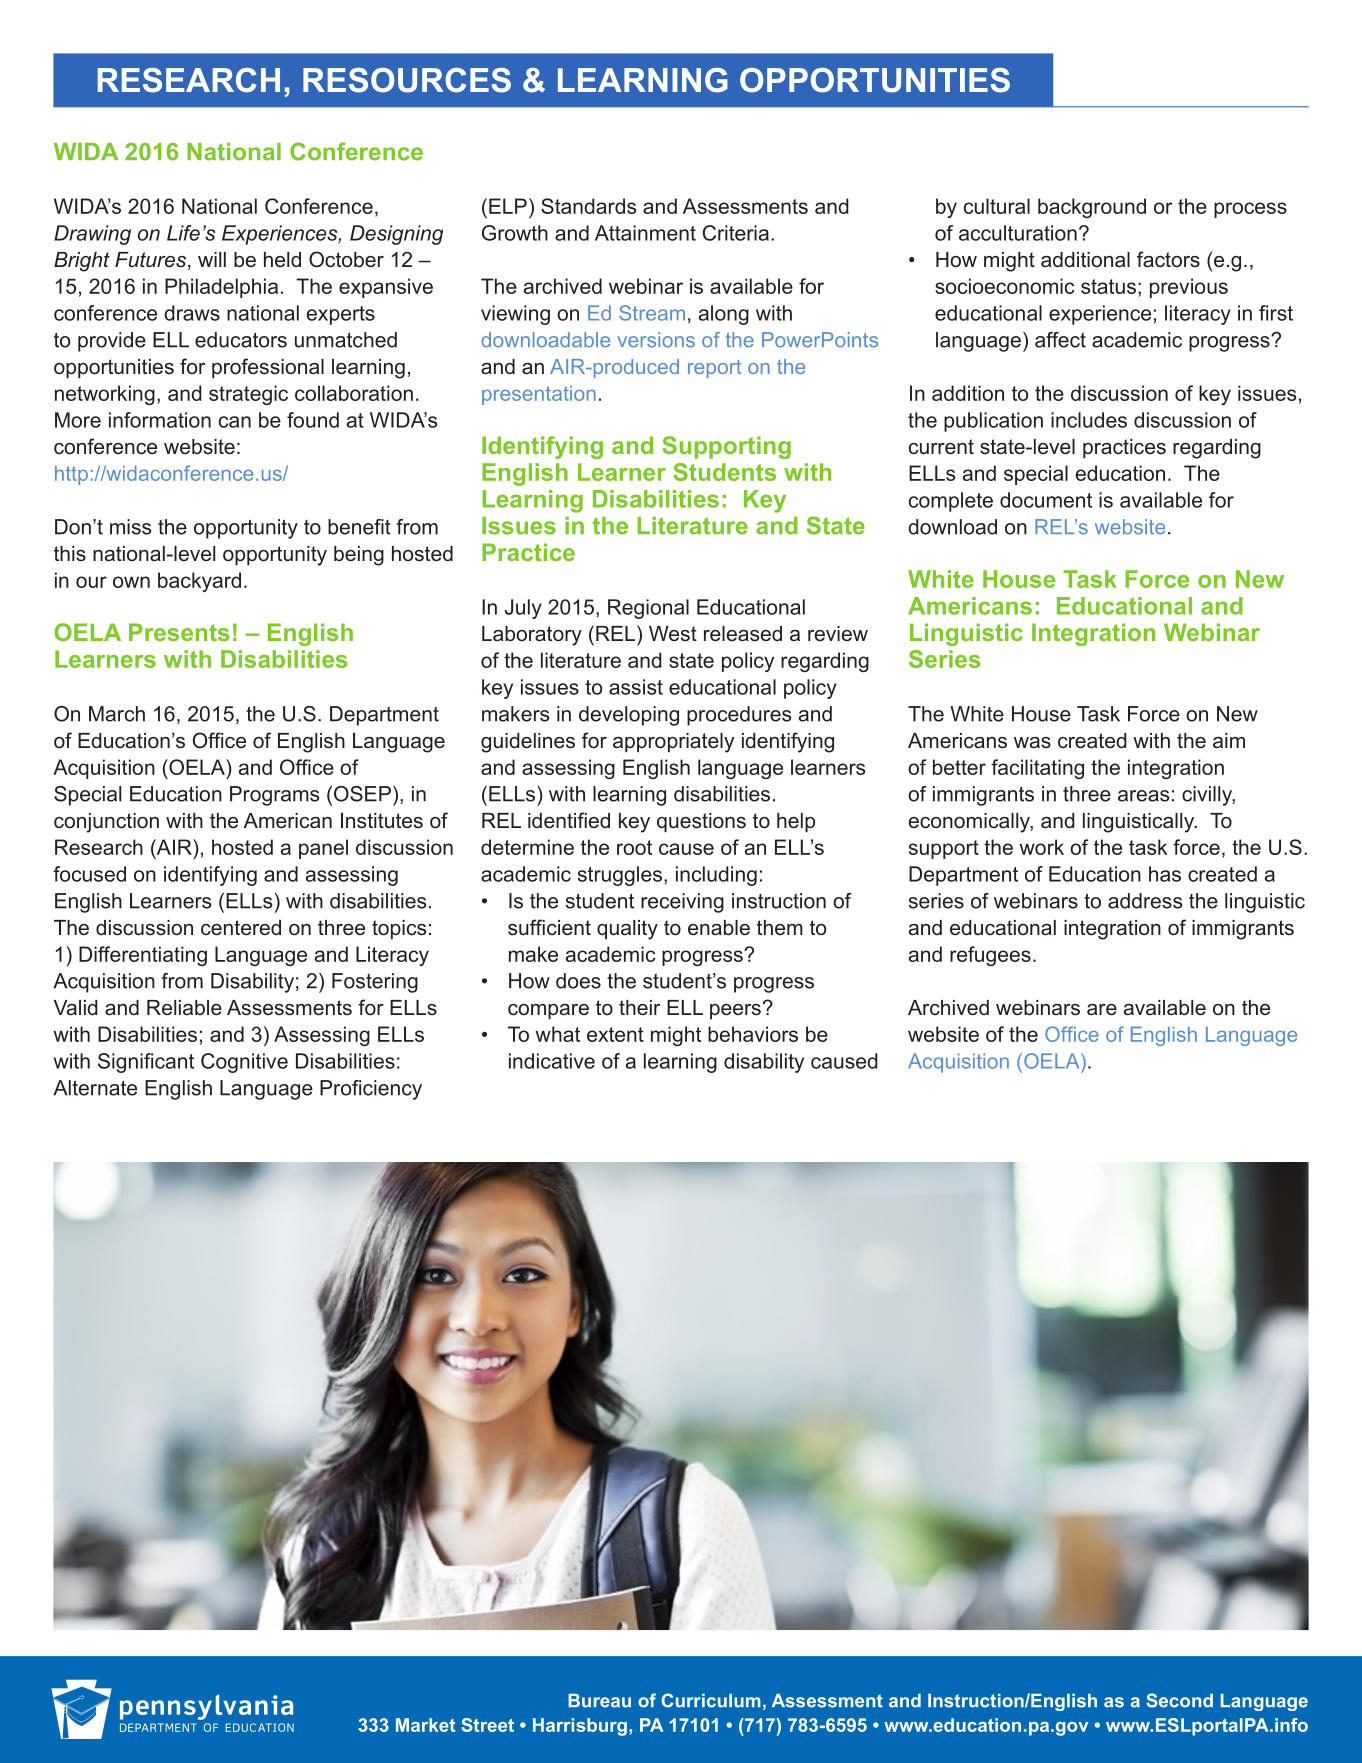 This page has width=1362, height=1763. Describe the element at coordinates (1179, 1700) in the page. I see `Second` at that location.
